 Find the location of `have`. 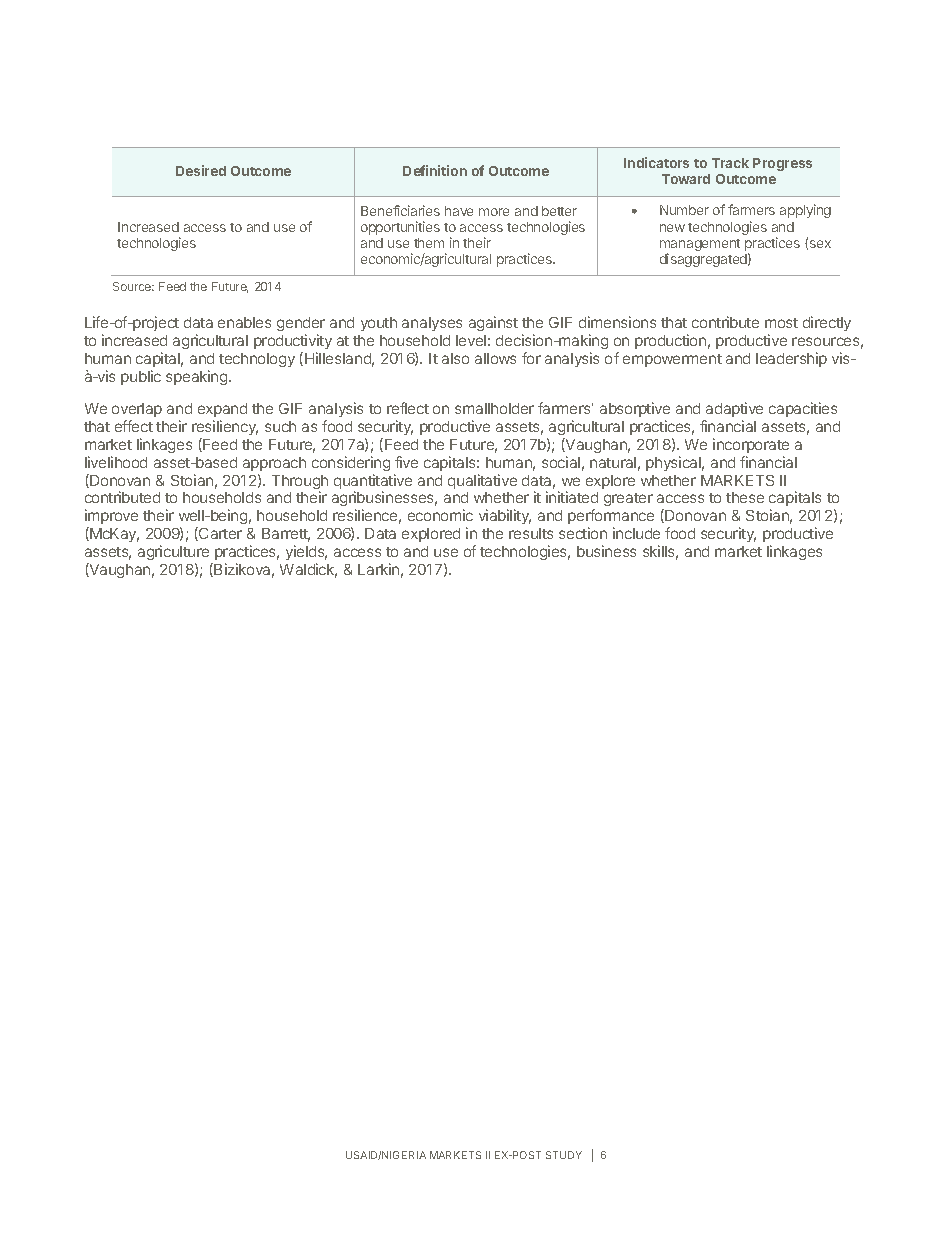

have is located at coordinates (459, 211).
